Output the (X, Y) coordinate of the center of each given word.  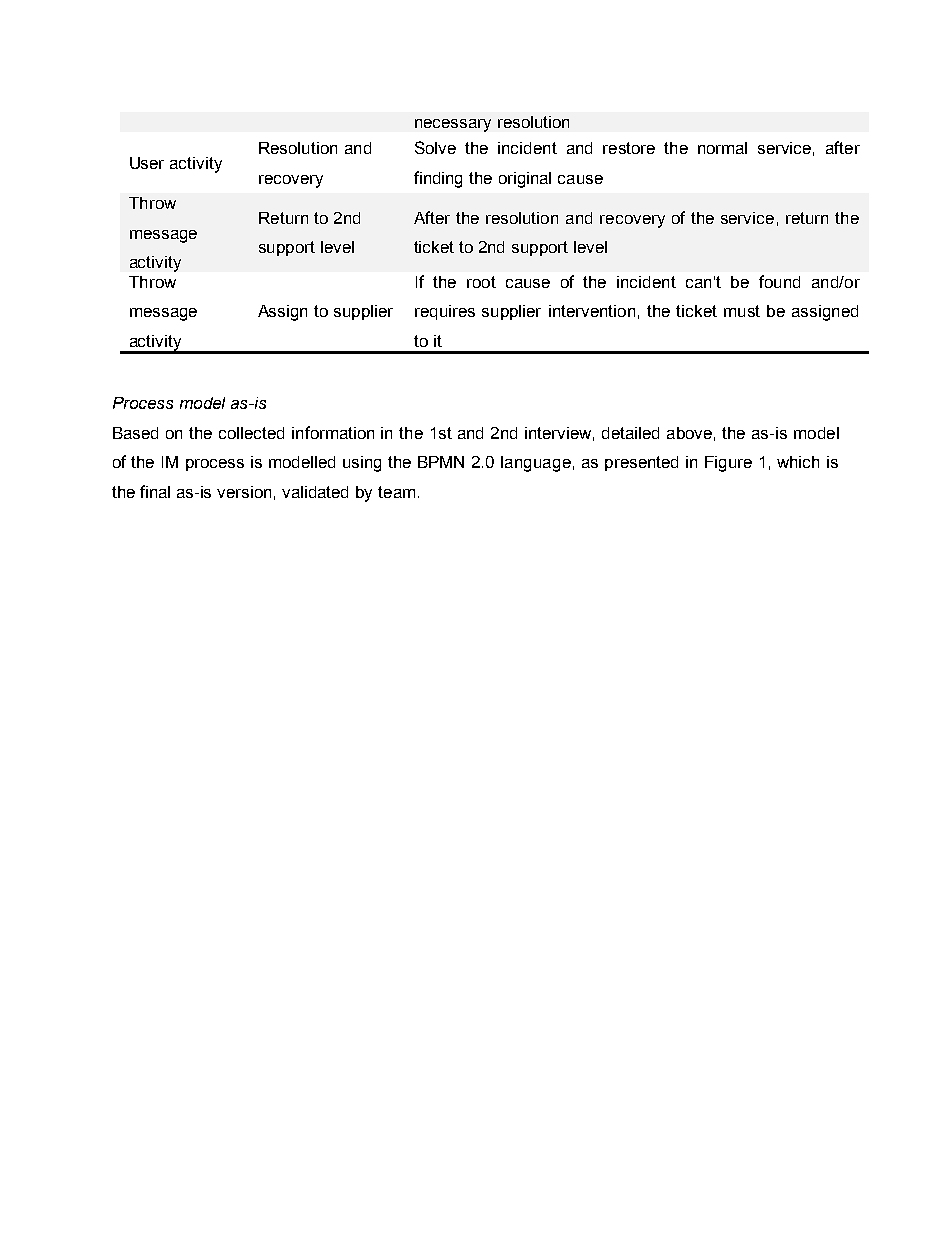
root (481, 282)
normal (722, 148)
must (742, 311)
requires (445, 312)
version (244, 492)
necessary (453, 125)
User (147, 163)
